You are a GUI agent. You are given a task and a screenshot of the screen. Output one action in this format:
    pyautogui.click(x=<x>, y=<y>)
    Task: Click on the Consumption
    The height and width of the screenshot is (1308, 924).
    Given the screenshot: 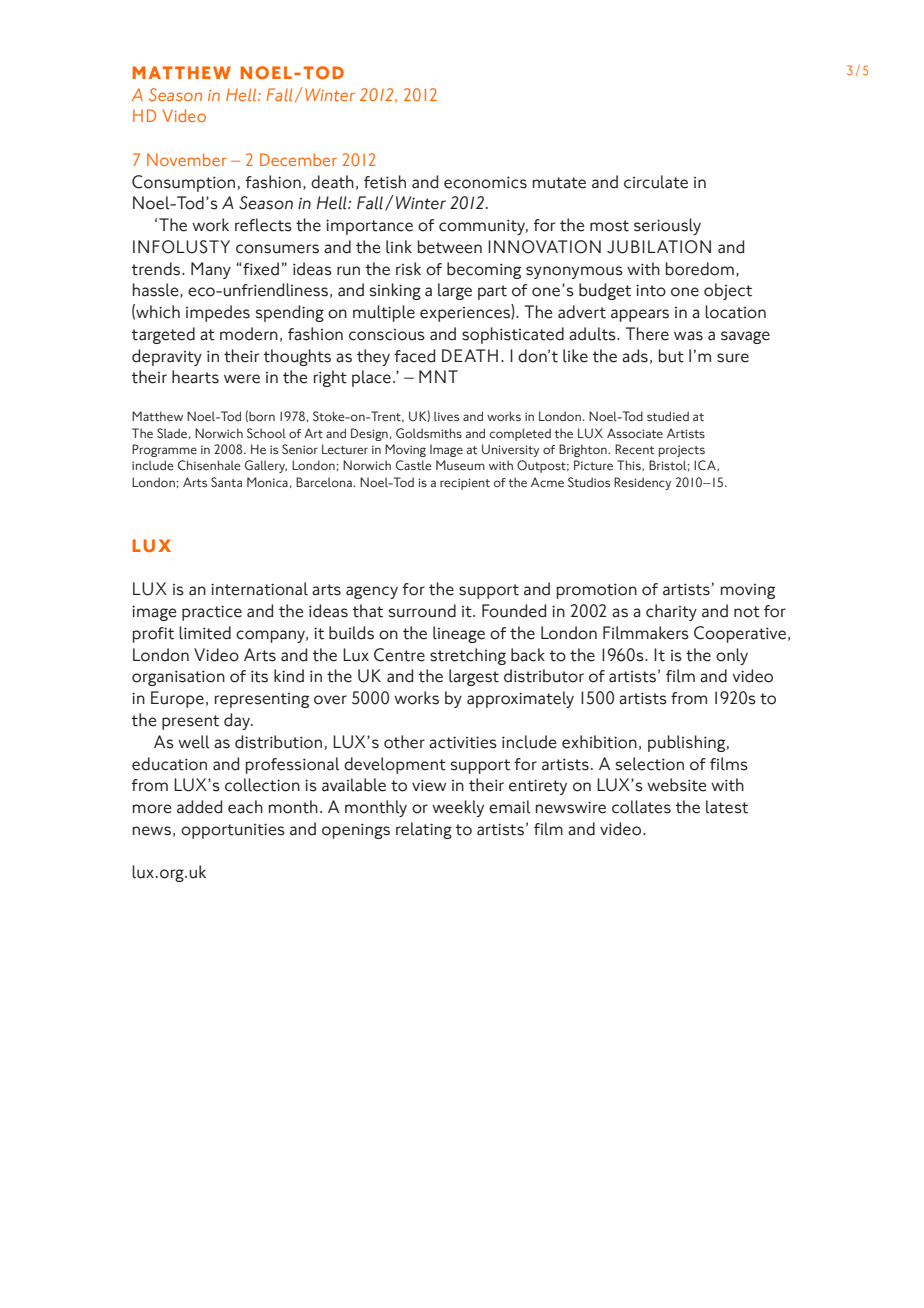 What is the action you would take?
    pyautogui.click(x=183, y=183)
